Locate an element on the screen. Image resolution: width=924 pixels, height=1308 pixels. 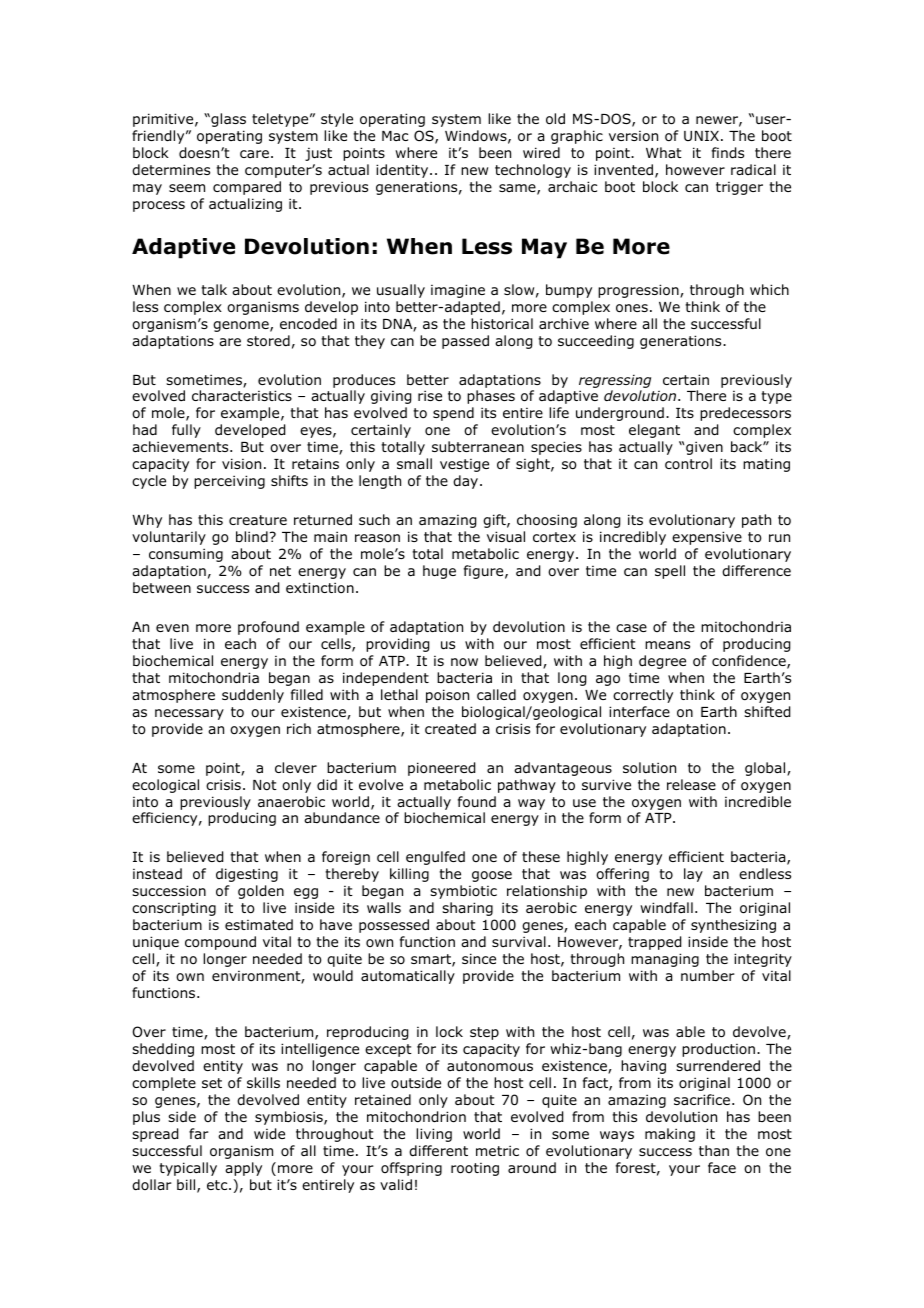
care is located at coordinates (254, 154).
